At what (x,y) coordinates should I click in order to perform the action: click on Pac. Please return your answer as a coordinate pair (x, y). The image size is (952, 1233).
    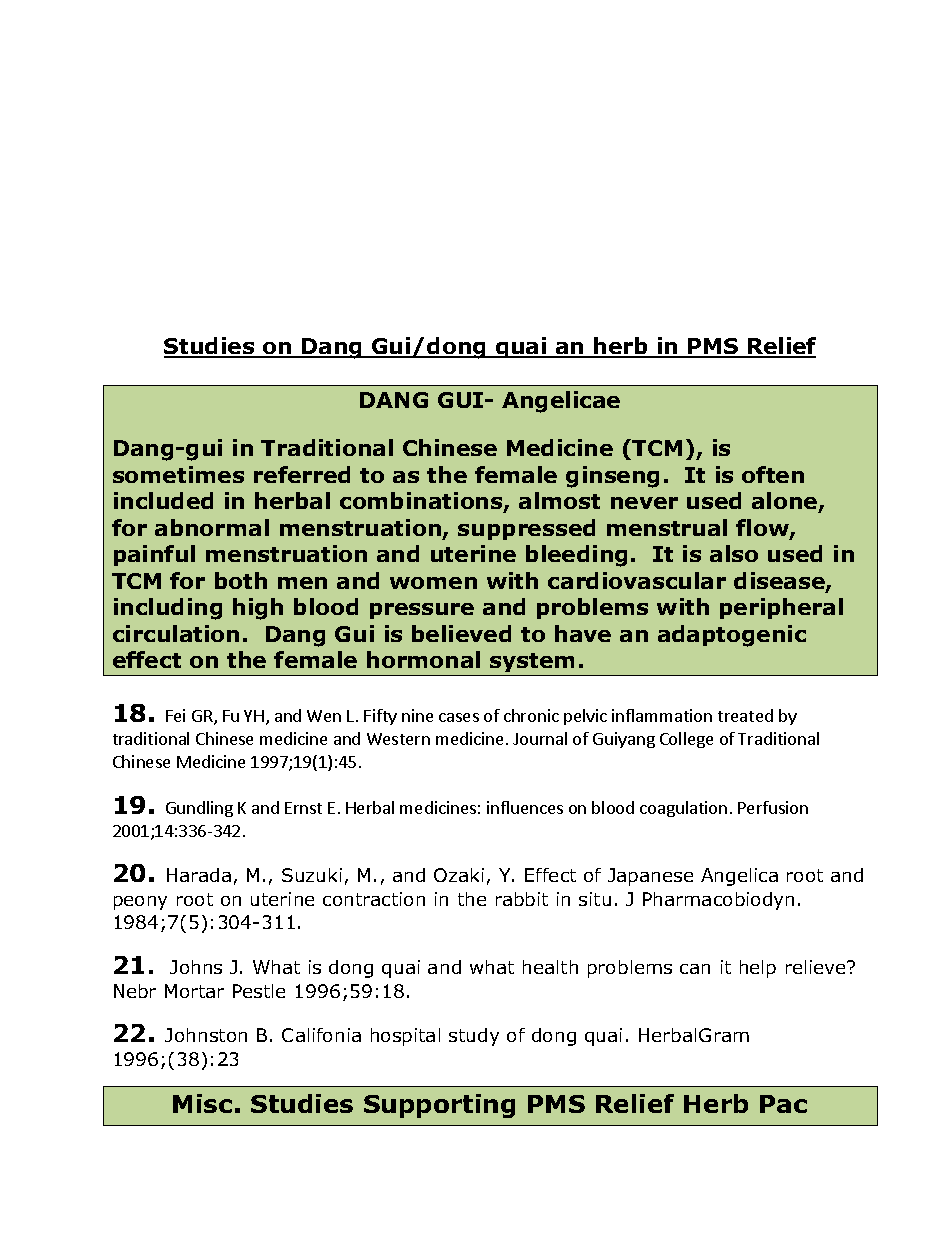
    Looking at the image, I should click on (783, 1104).
